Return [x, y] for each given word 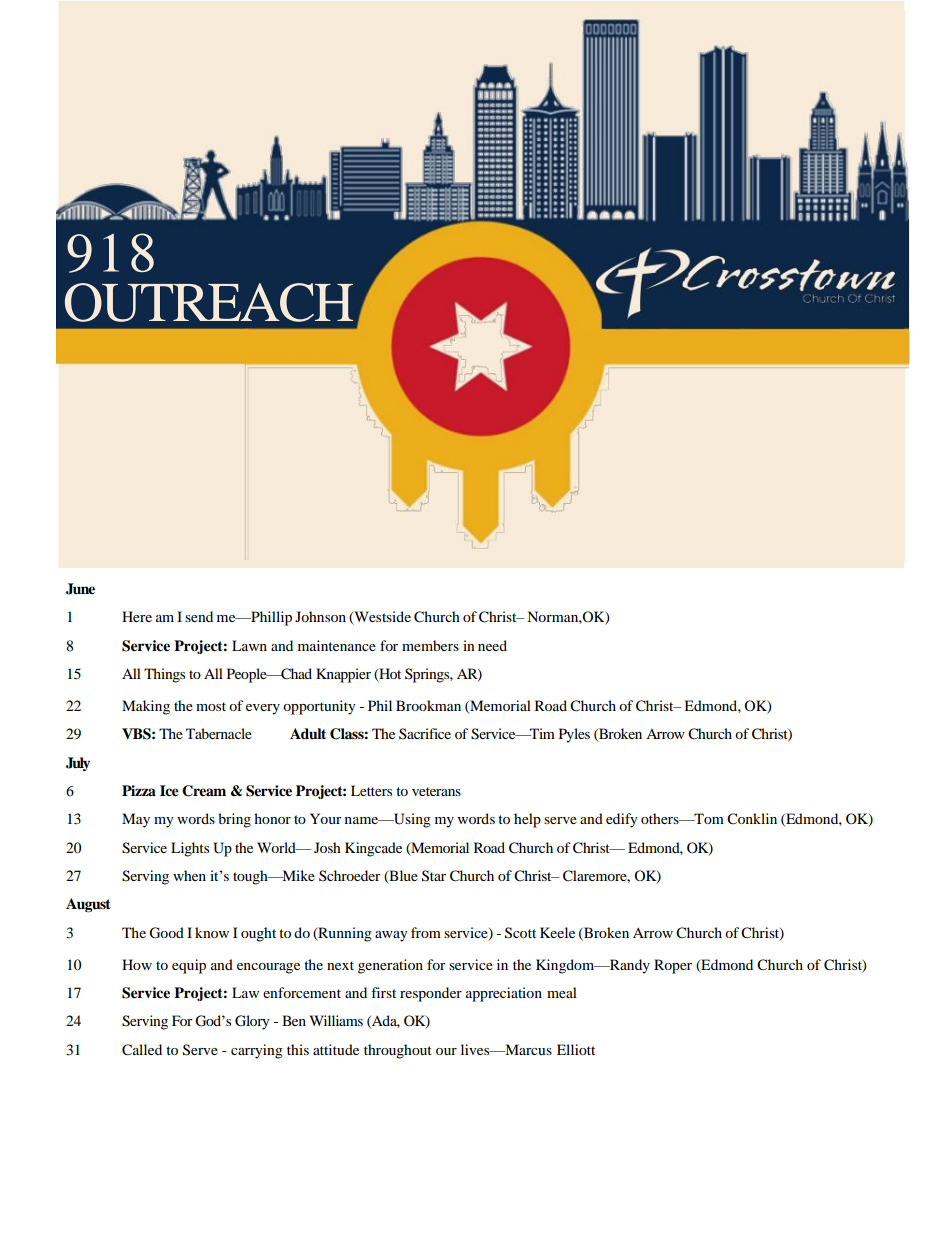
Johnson [320, 616]
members [430, 645]
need [492, 645]
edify [622, 820]
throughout [398, 1051]
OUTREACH [209, 302]
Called [142, 1050]
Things [164, 675]
